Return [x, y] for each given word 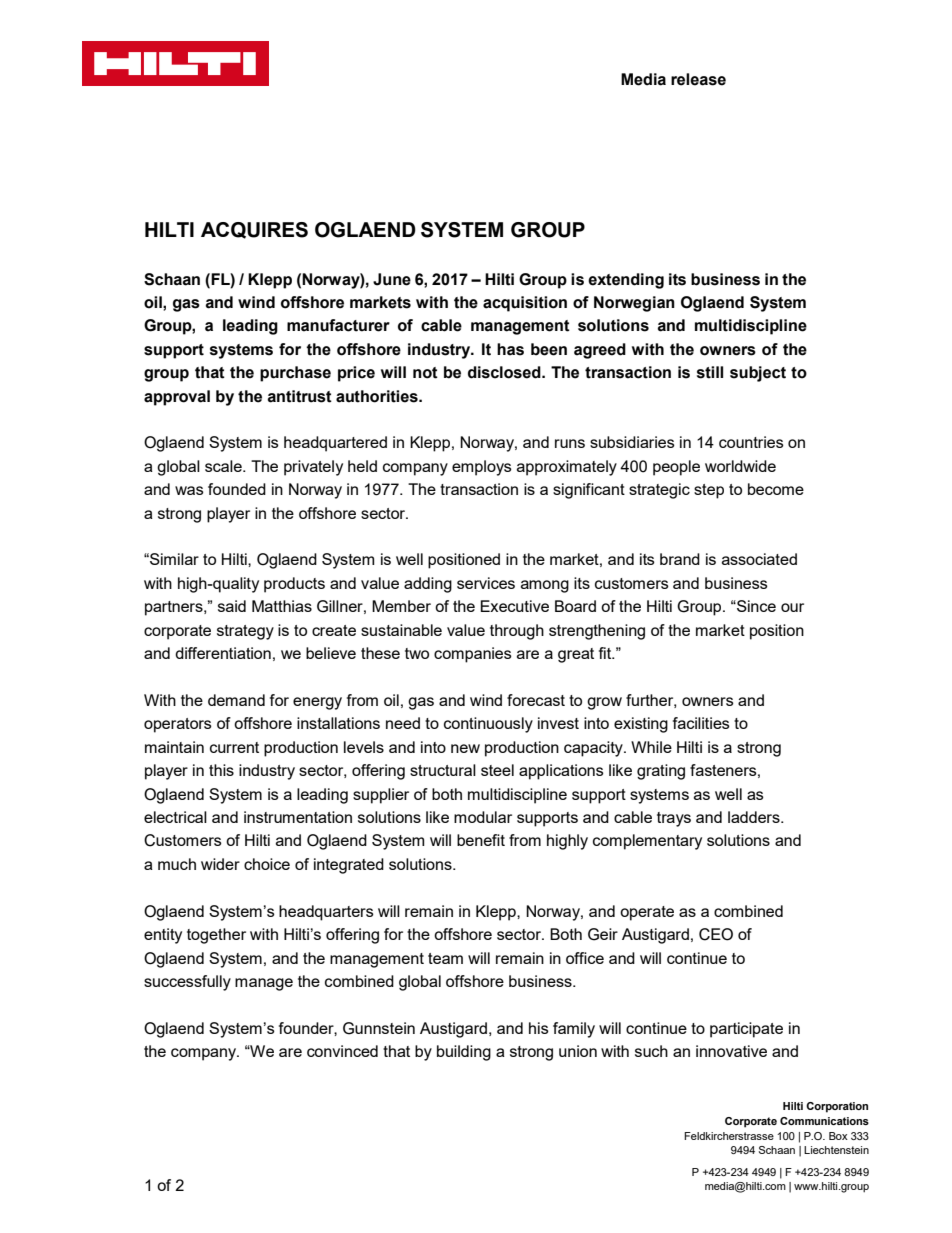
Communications [824, 1121]
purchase [295, 374]
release [698, 79]
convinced [342, 1051]
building [464, 1053]
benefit [481, 840]
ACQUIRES [254, 230]
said [232, 606]
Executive [515, 606]
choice [267, 864]
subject [758, 374]
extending [626, 281]
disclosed [505, 372]
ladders [755, 817]
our [792, 607]
